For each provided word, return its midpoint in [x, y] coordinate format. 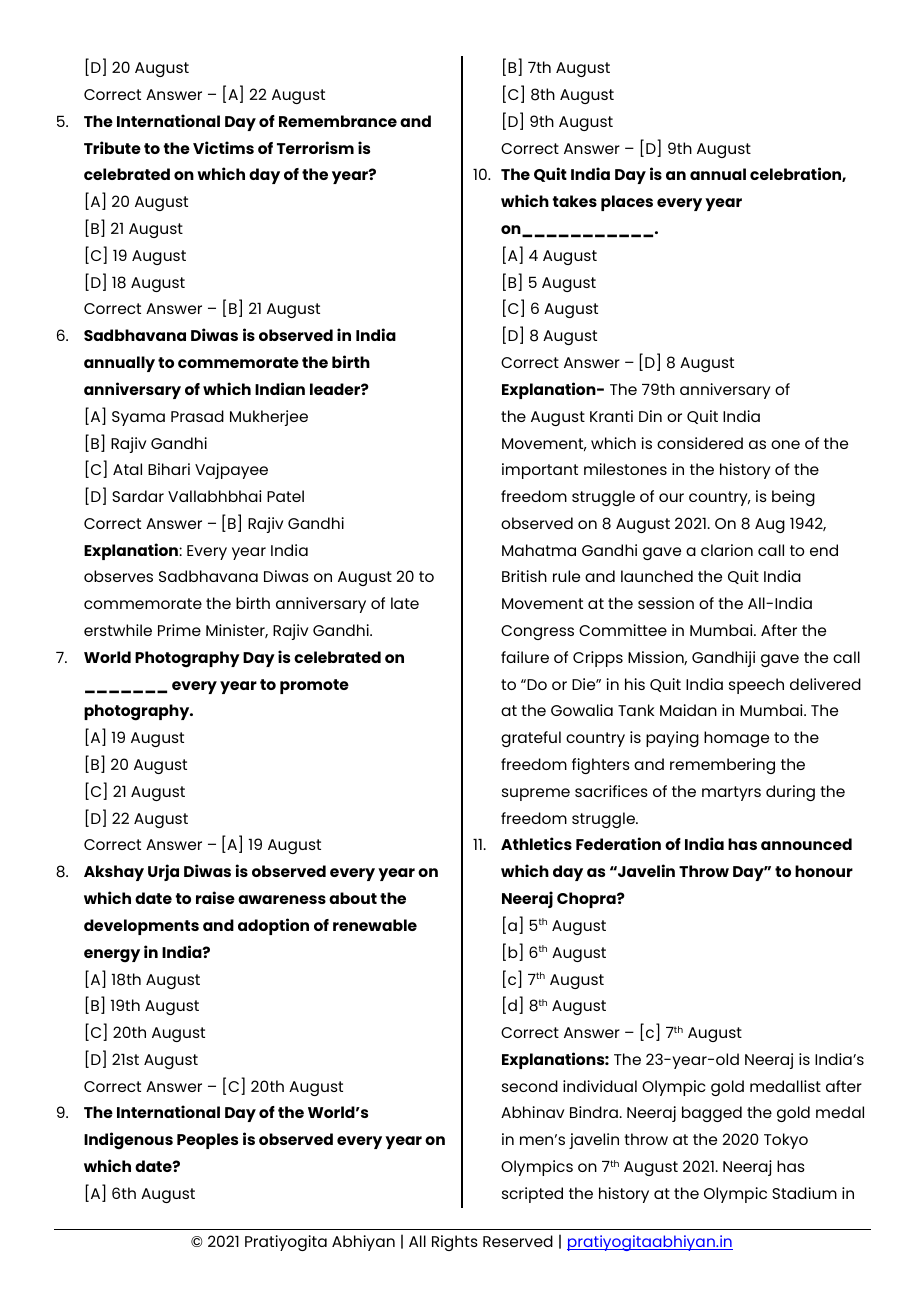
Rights [455, 1243]
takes [575, 201]
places [627, 203]
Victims [223, 147]
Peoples [207, 1141]
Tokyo [786, 1141]
